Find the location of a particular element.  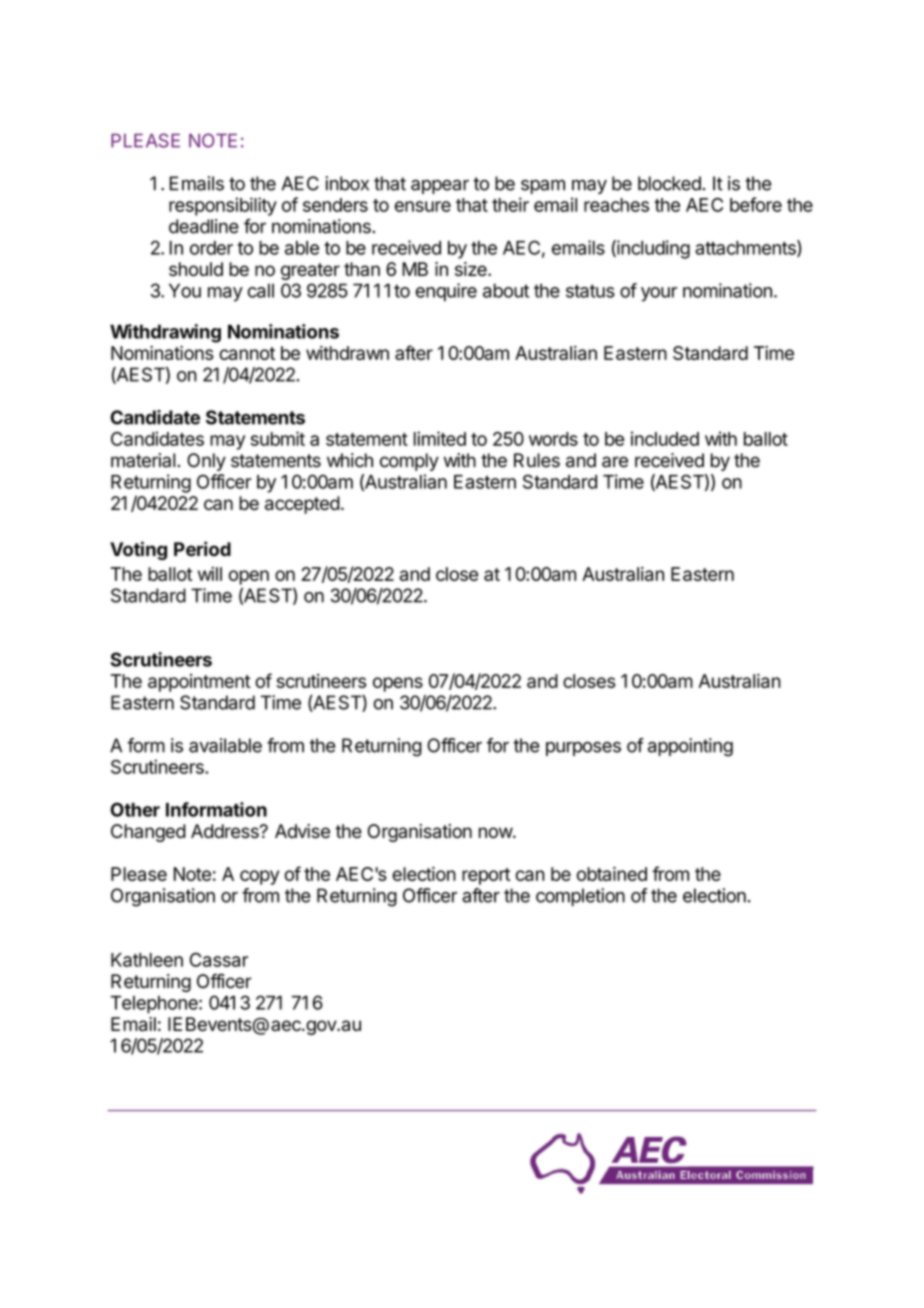

Only is located at coordinates (206, 462).
